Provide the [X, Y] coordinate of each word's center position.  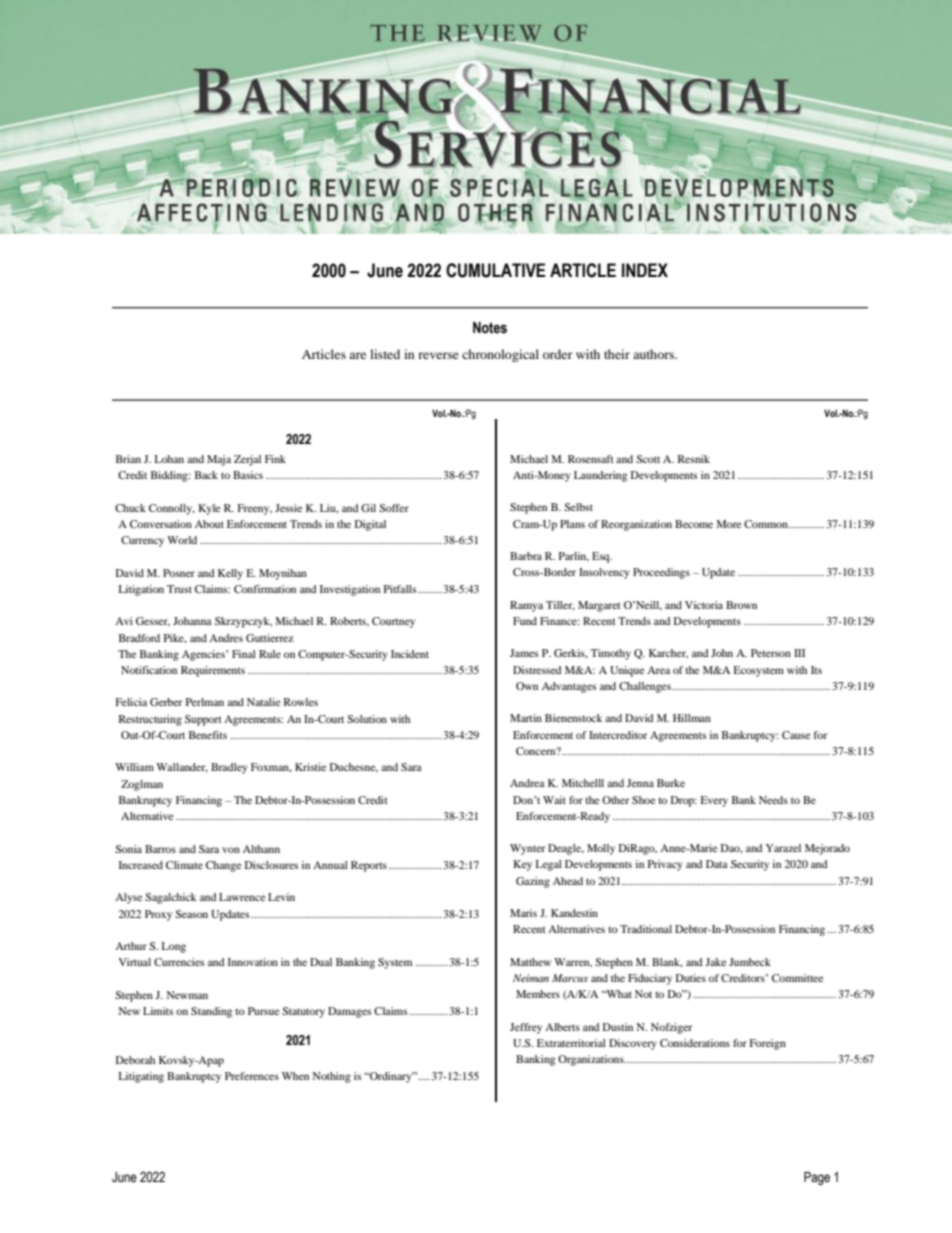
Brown [741, 605]
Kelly [230, 574]
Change [223, 866]
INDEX [645, 270]
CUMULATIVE [496, 270]
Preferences [252, 1076]
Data [717, 864]
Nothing [331, 1077]
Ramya [526, 606]
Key [522, 865]
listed [385, 354]
